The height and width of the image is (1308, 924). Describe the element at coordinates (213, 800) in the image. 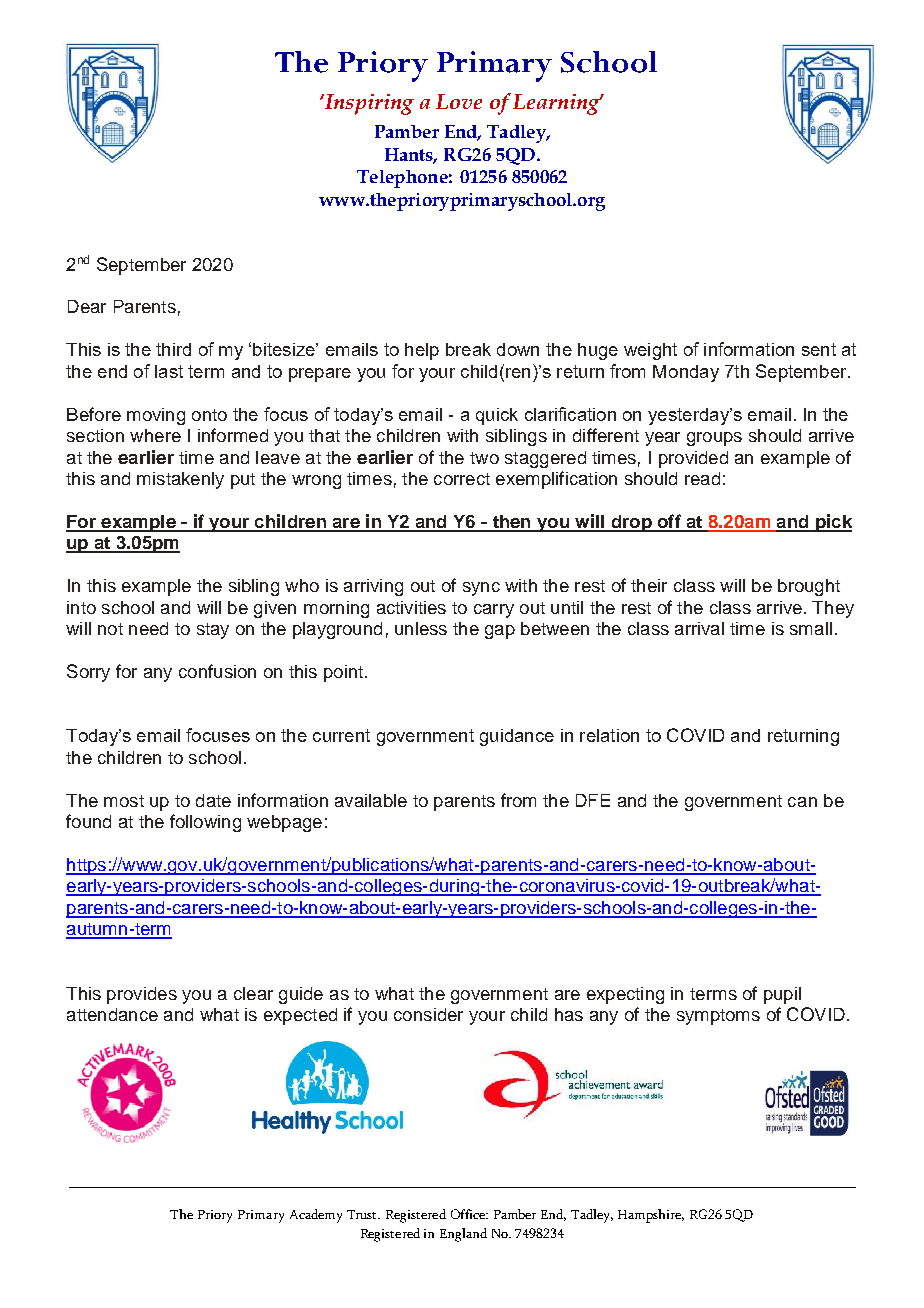

I see `date` at that location.
